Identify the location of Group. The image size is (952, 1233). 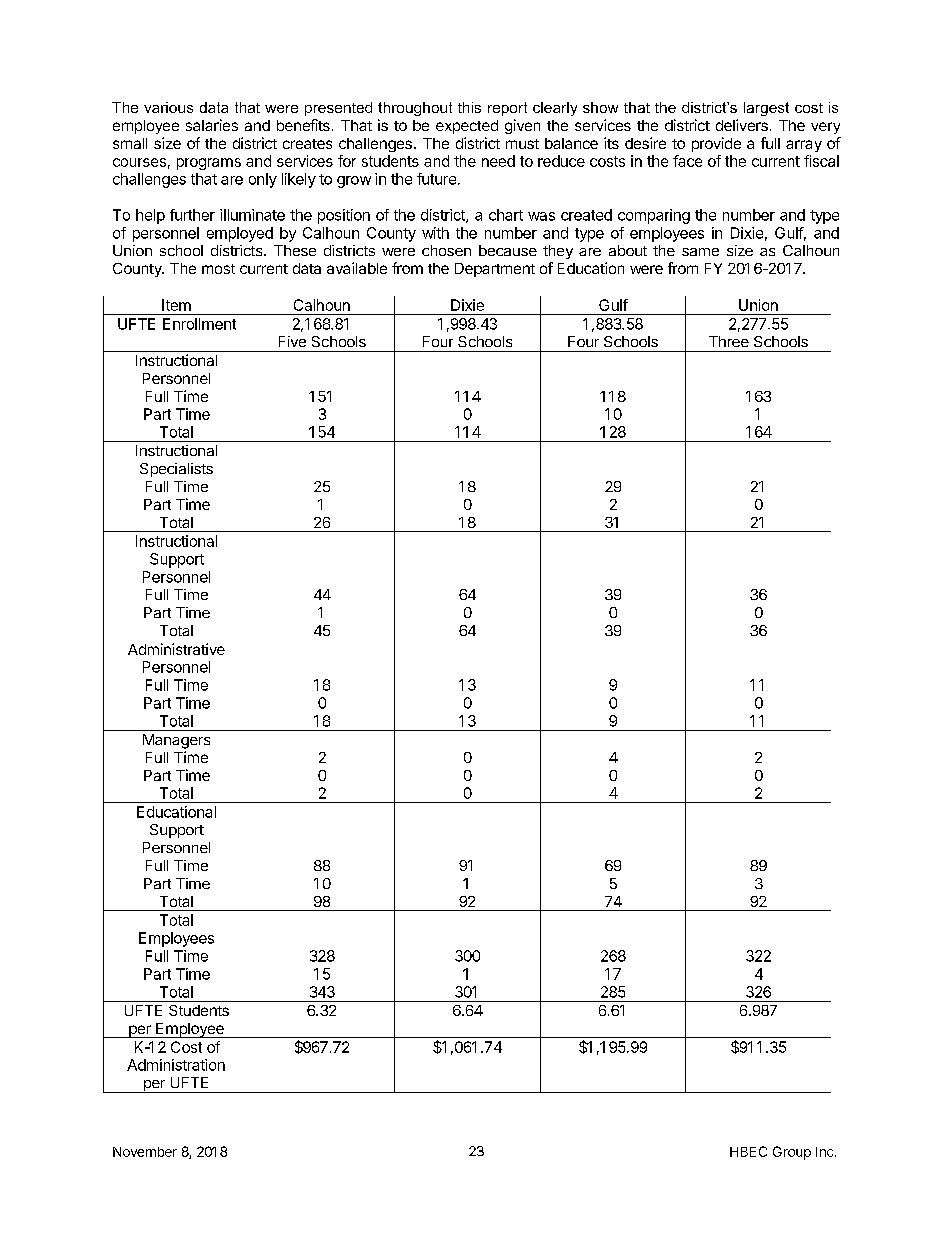
(792, 1153).
